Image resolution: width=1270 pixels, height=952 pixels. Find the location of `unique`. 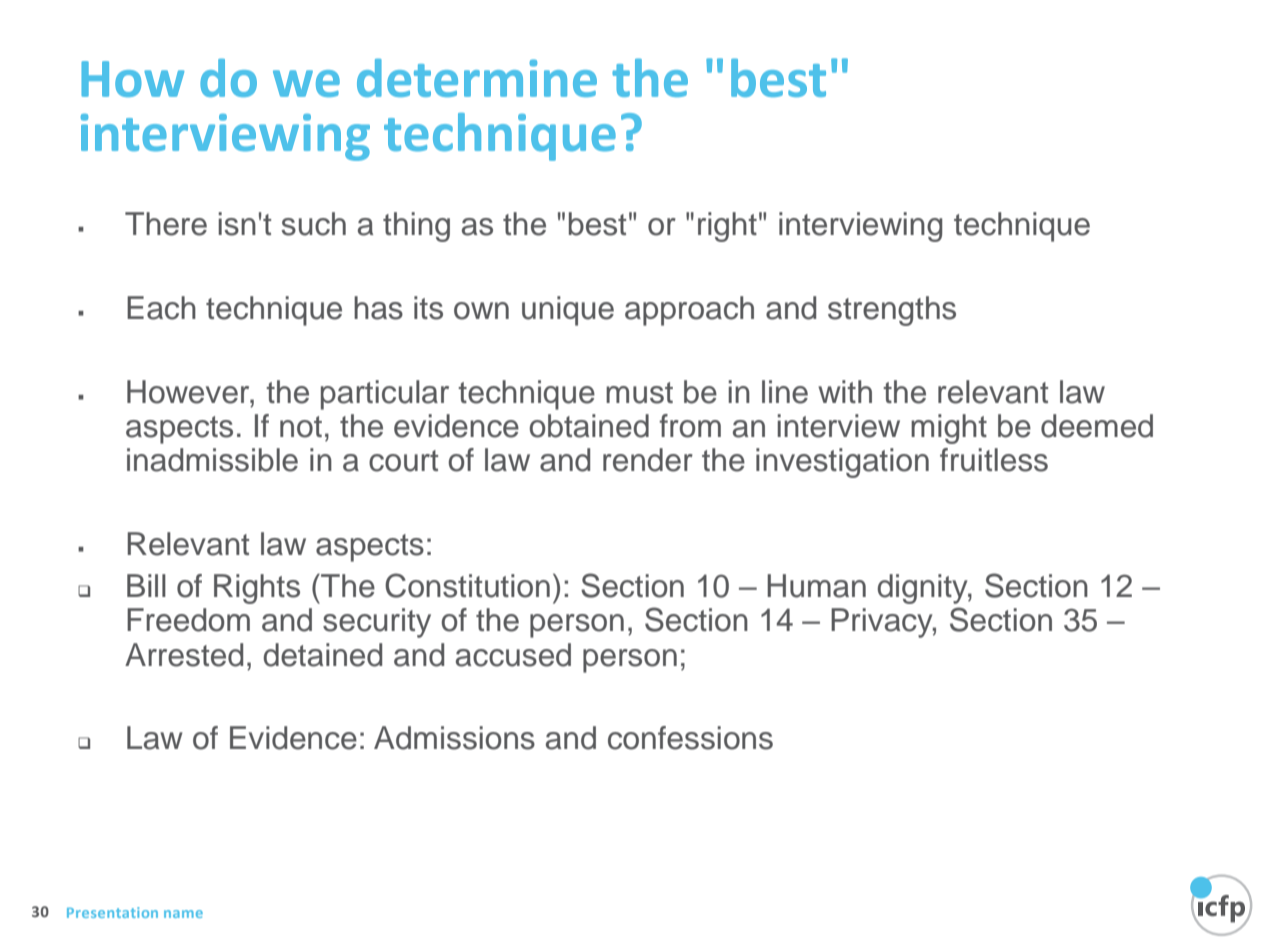

unique is located at coordinates (568, 311).
